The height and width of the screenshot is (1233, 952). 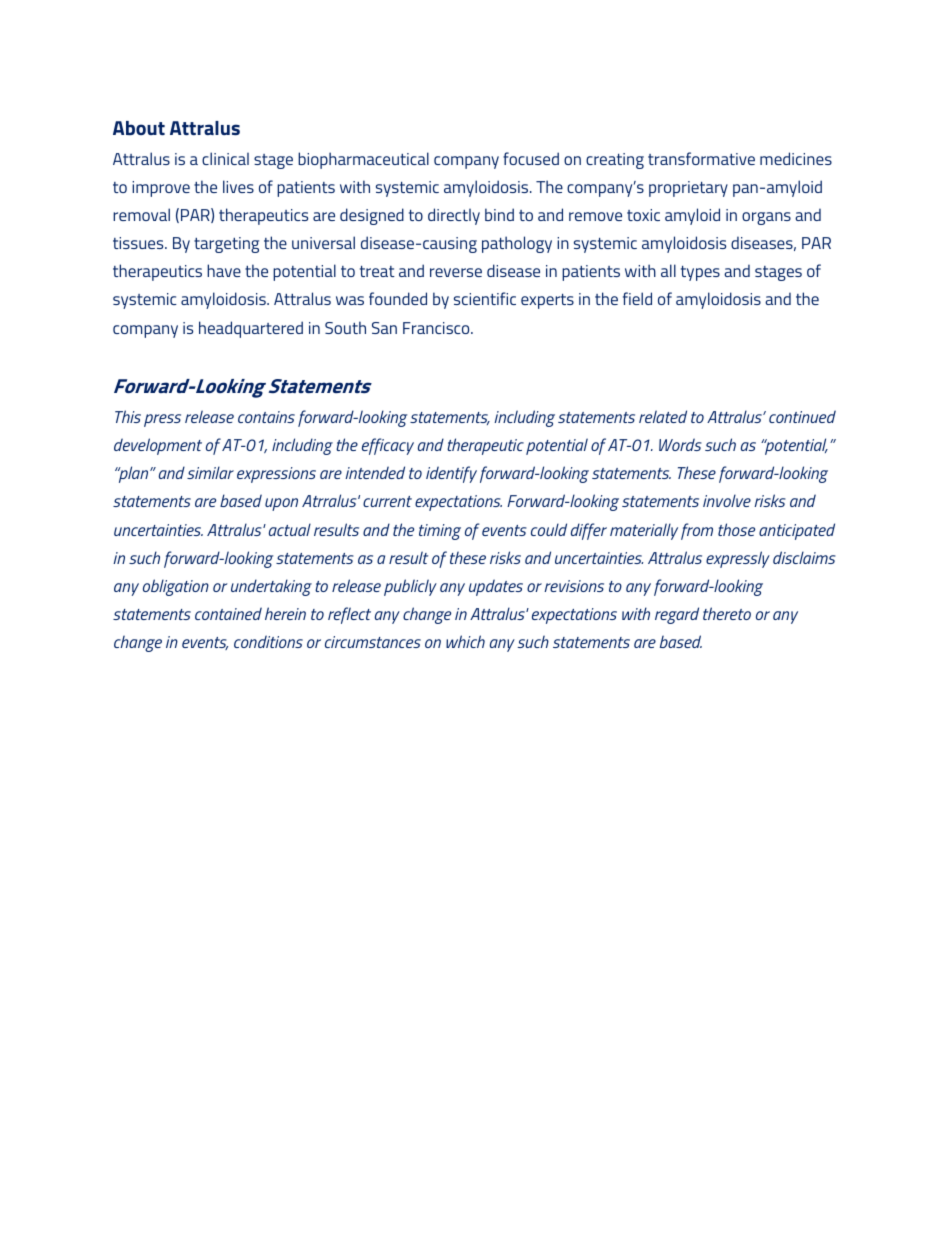 I want to click on which, so click(x=465, y=641).
